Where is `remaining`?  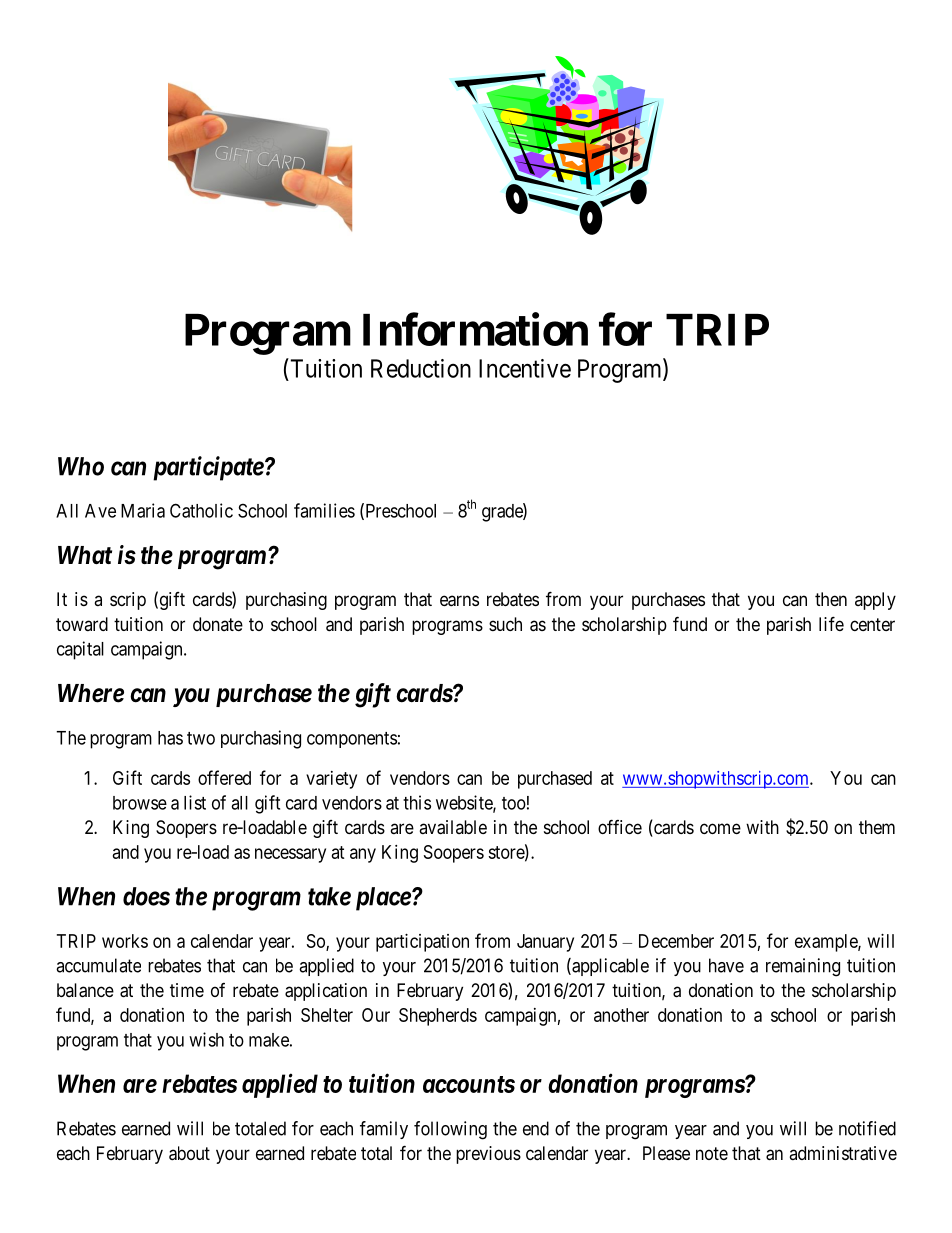
remaining is located at coordinates (803, 967).
